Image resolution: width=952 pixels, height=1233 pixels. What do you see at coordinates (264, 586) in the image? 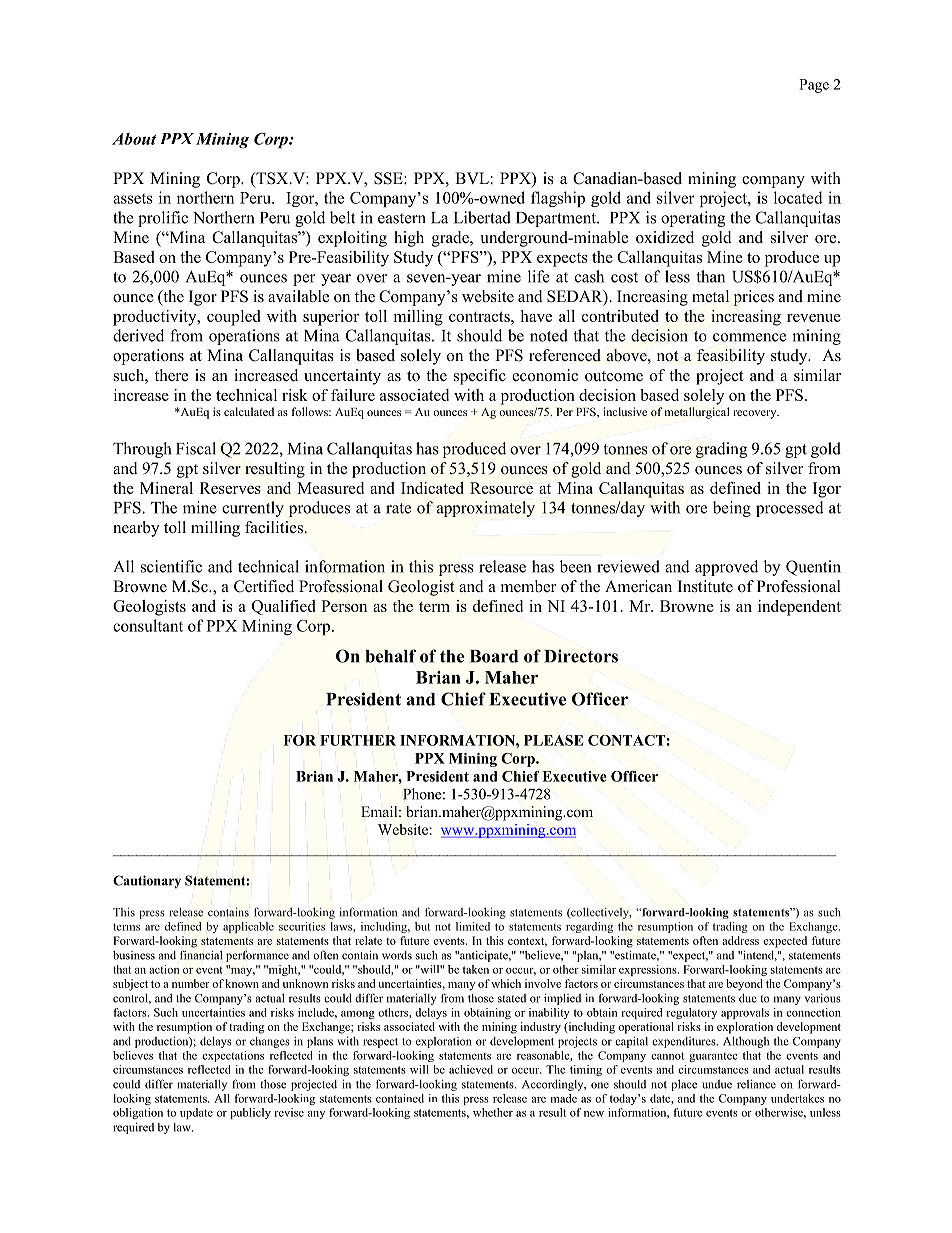
I see `Certified` at bounding box center [264, 586].
